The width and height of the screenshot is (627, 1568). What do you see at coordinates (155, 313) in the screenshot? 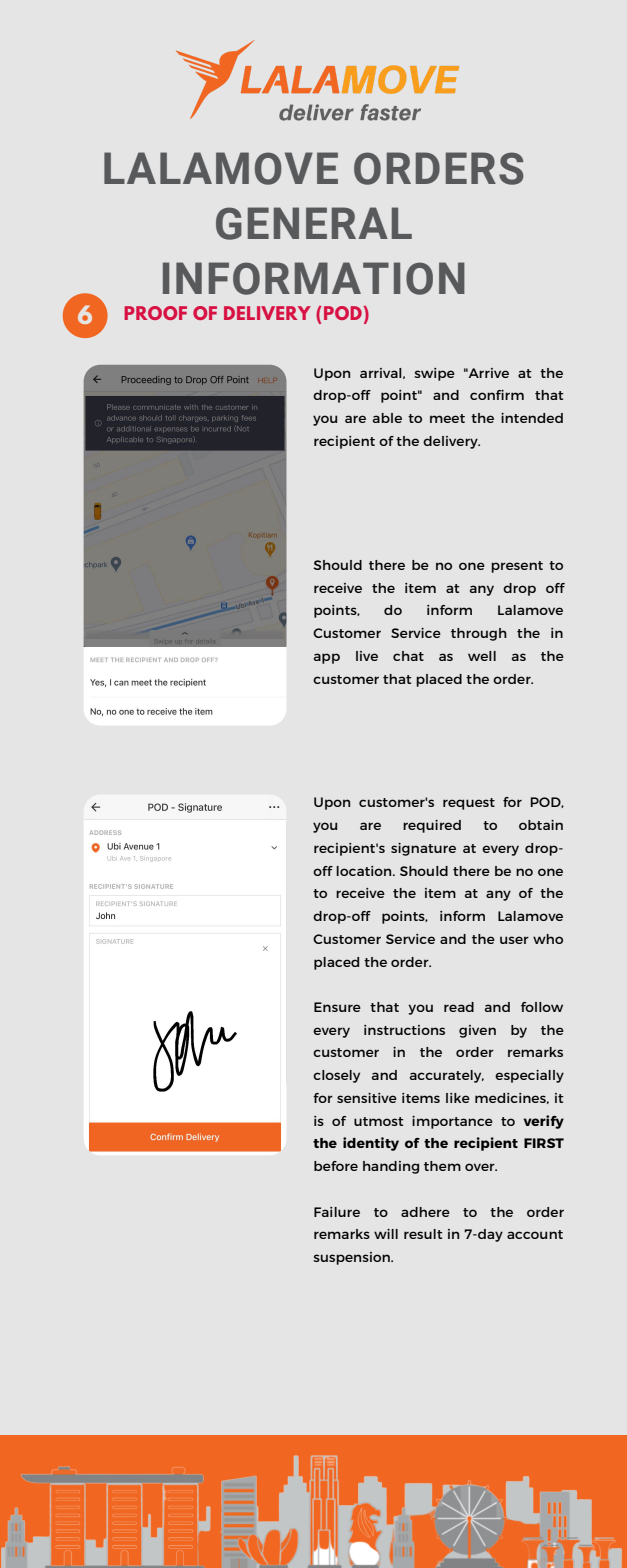
I see `PROOF` at bounding box center [155, 313].
